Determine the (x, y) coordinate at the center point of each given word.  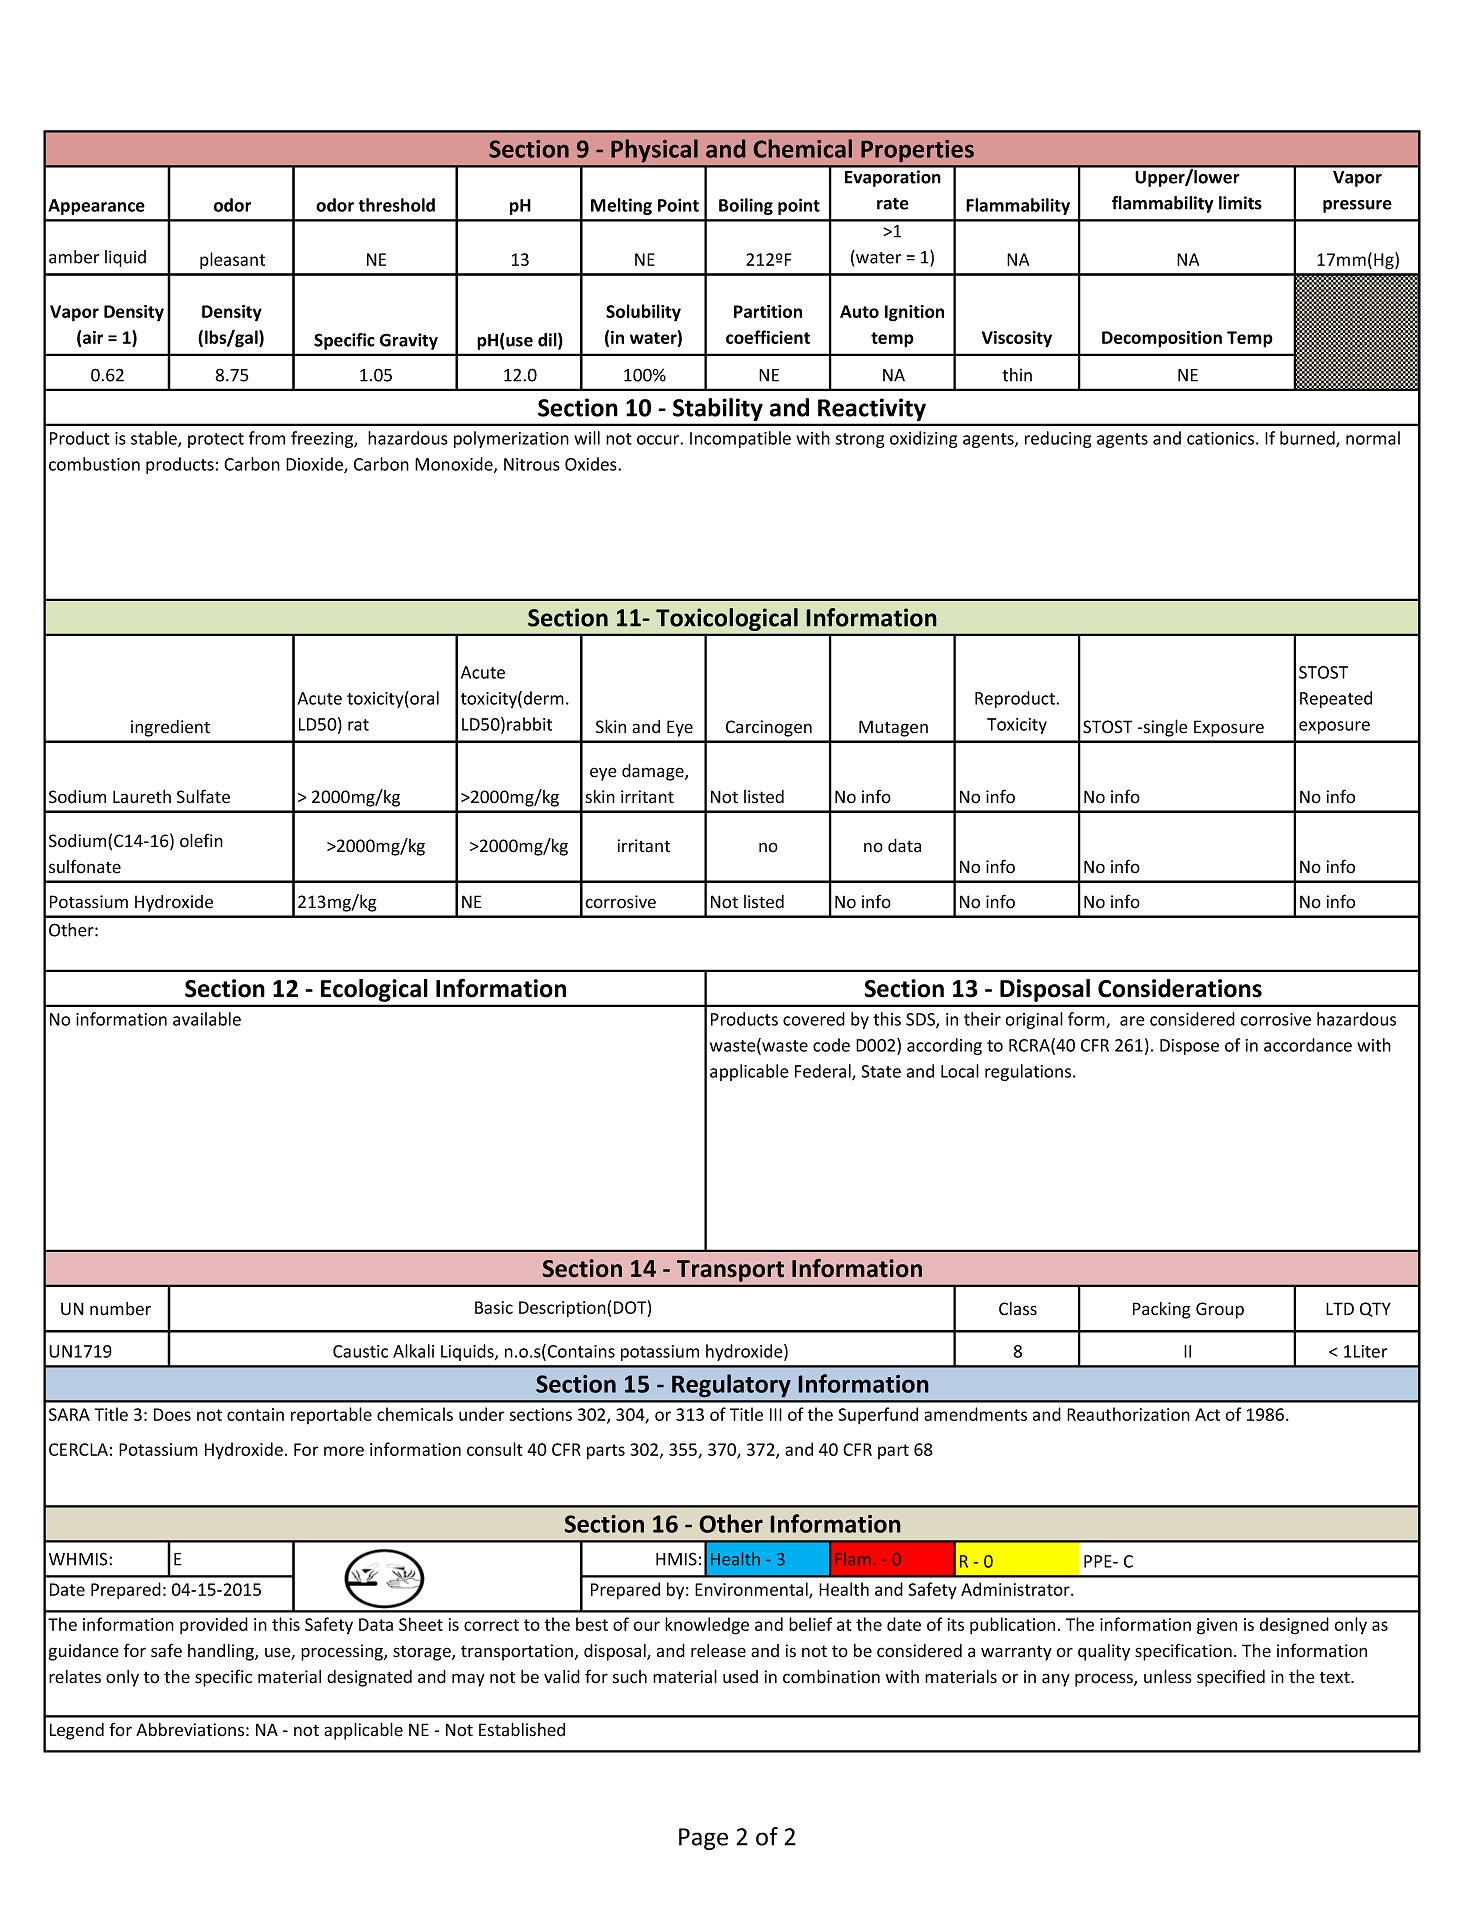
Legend (77, 1731)
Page (703, 1839)
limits (1240, 203)
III (776, 1414)
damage (654, 772)
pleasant (232, 260)
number (120, 1309)
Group (1220, 1310)
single (1164, 728)
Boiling (746, 206)
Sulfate (203, 796)
